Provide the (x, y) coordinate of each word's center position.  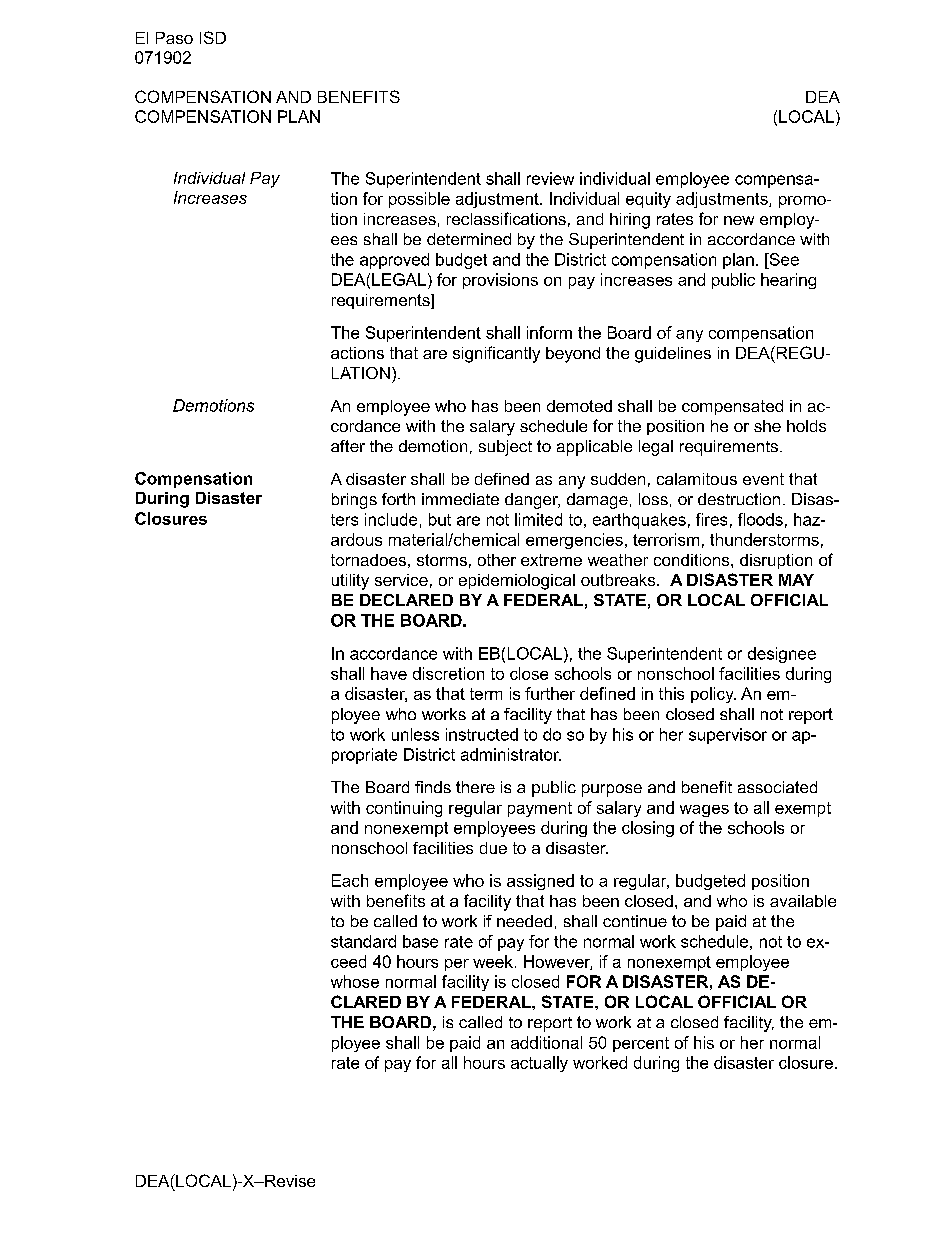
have (389, 673)
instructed (482, 734)
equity (648, 200)
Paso (174, 38)
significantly (496, 354)
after (348, 446)
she (767, 426)
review (550, 178)
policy (713, 695)
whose (355, 981)
